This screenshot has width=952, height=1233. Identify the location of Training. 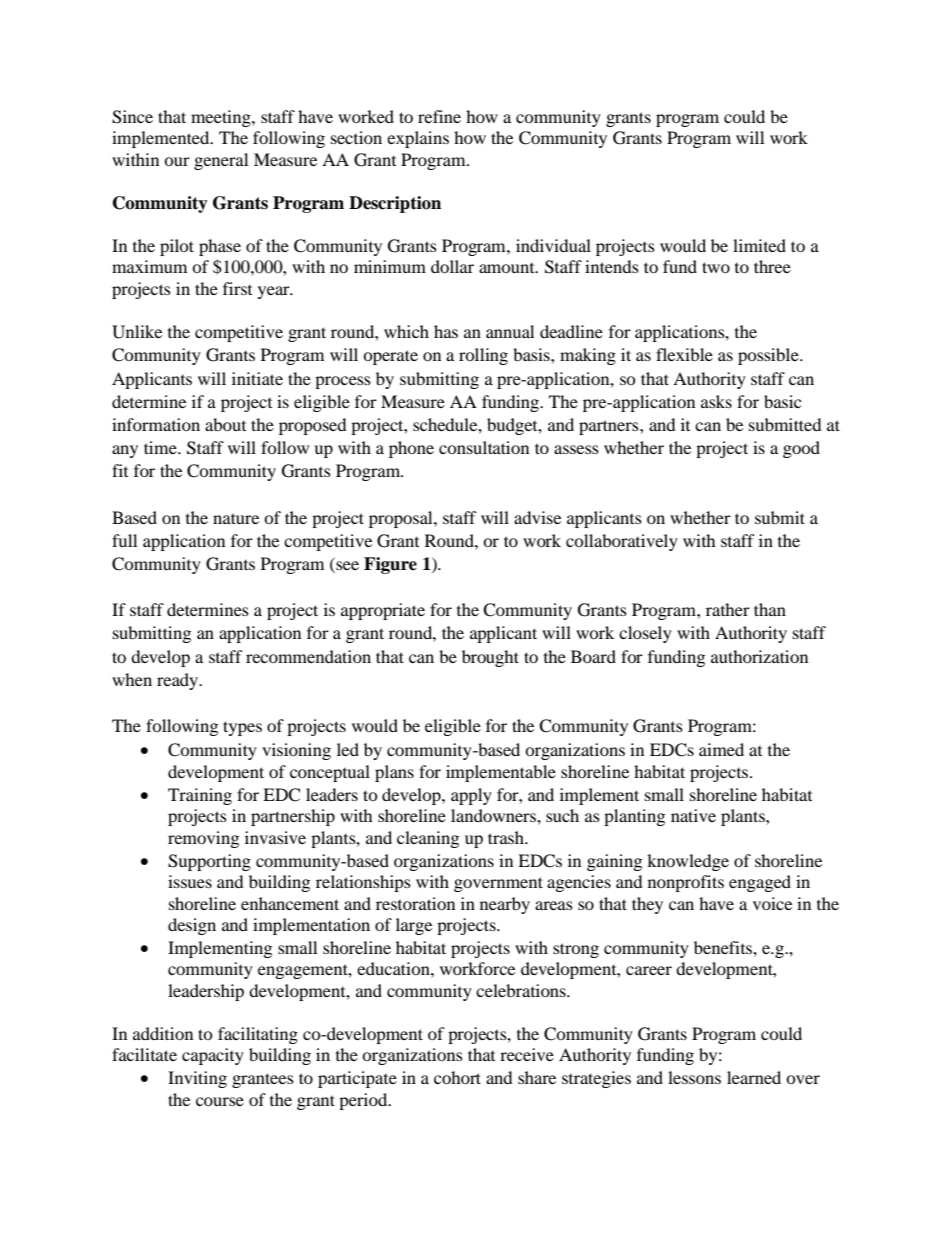
(200, 796).
